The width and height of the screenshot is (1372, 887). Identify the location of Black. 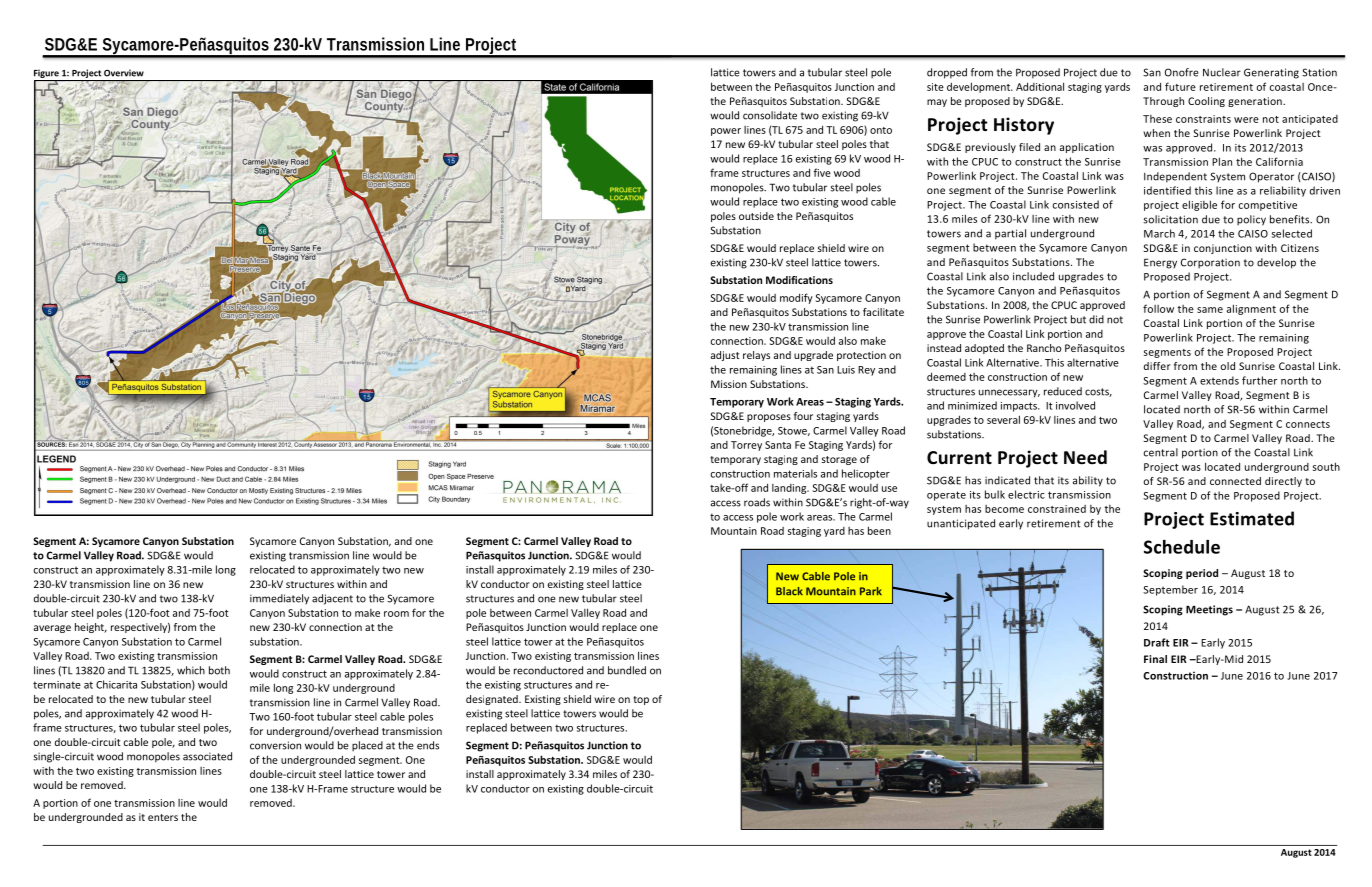
(789, 591).
